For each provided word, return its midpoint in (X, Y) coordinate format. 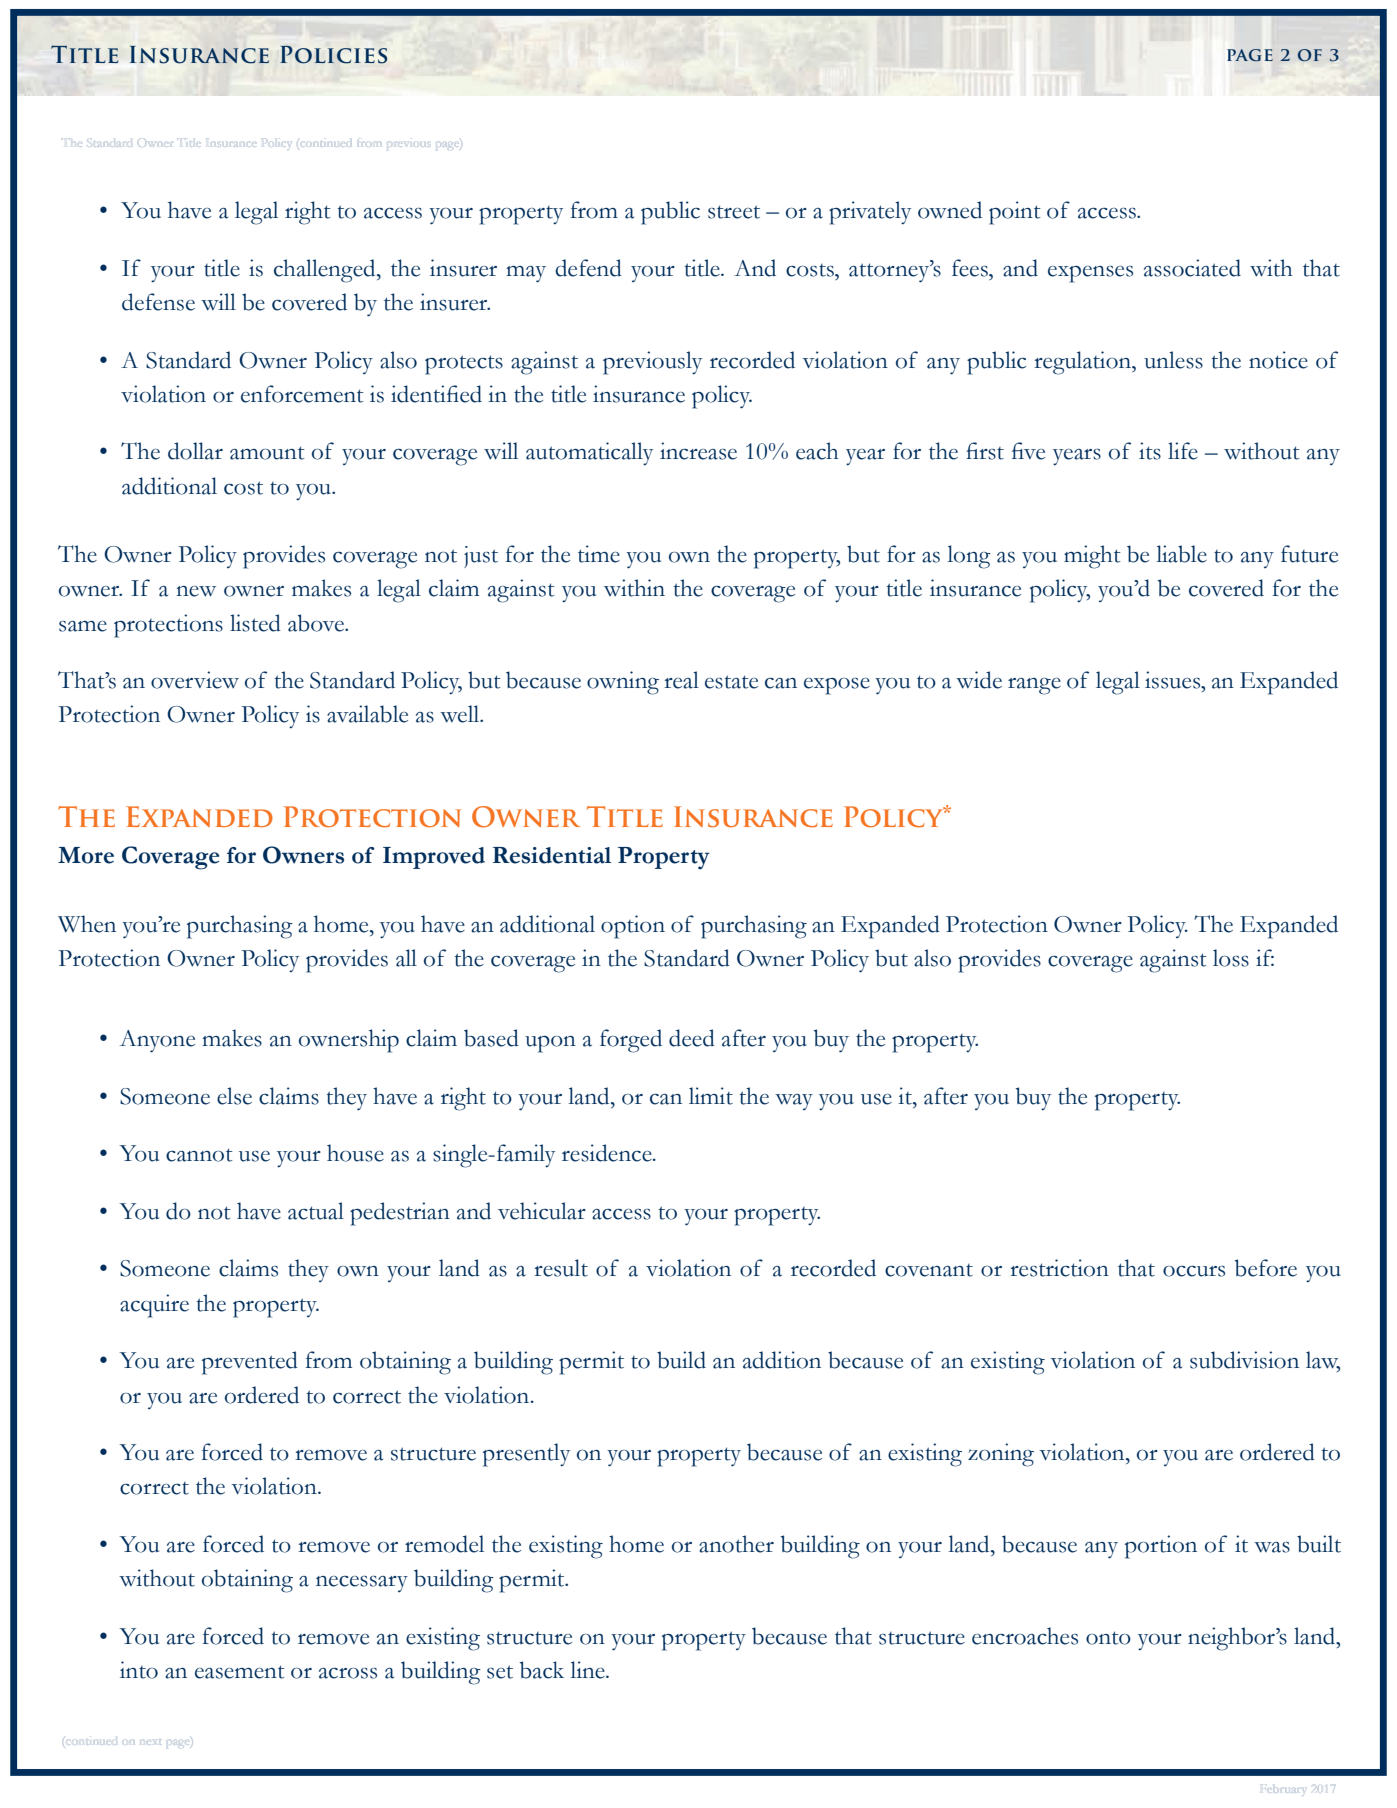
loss (1231, 958)
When (87, 924)
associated (1192, 268)
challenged (326, 271)
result (561, 1268)
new (196, 591)
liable (1181, 554)
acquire (154, 1306)
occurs (1194, 1271)
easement (240, 1672)
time (599, 554)
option (633, 927)
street (734, 212)
